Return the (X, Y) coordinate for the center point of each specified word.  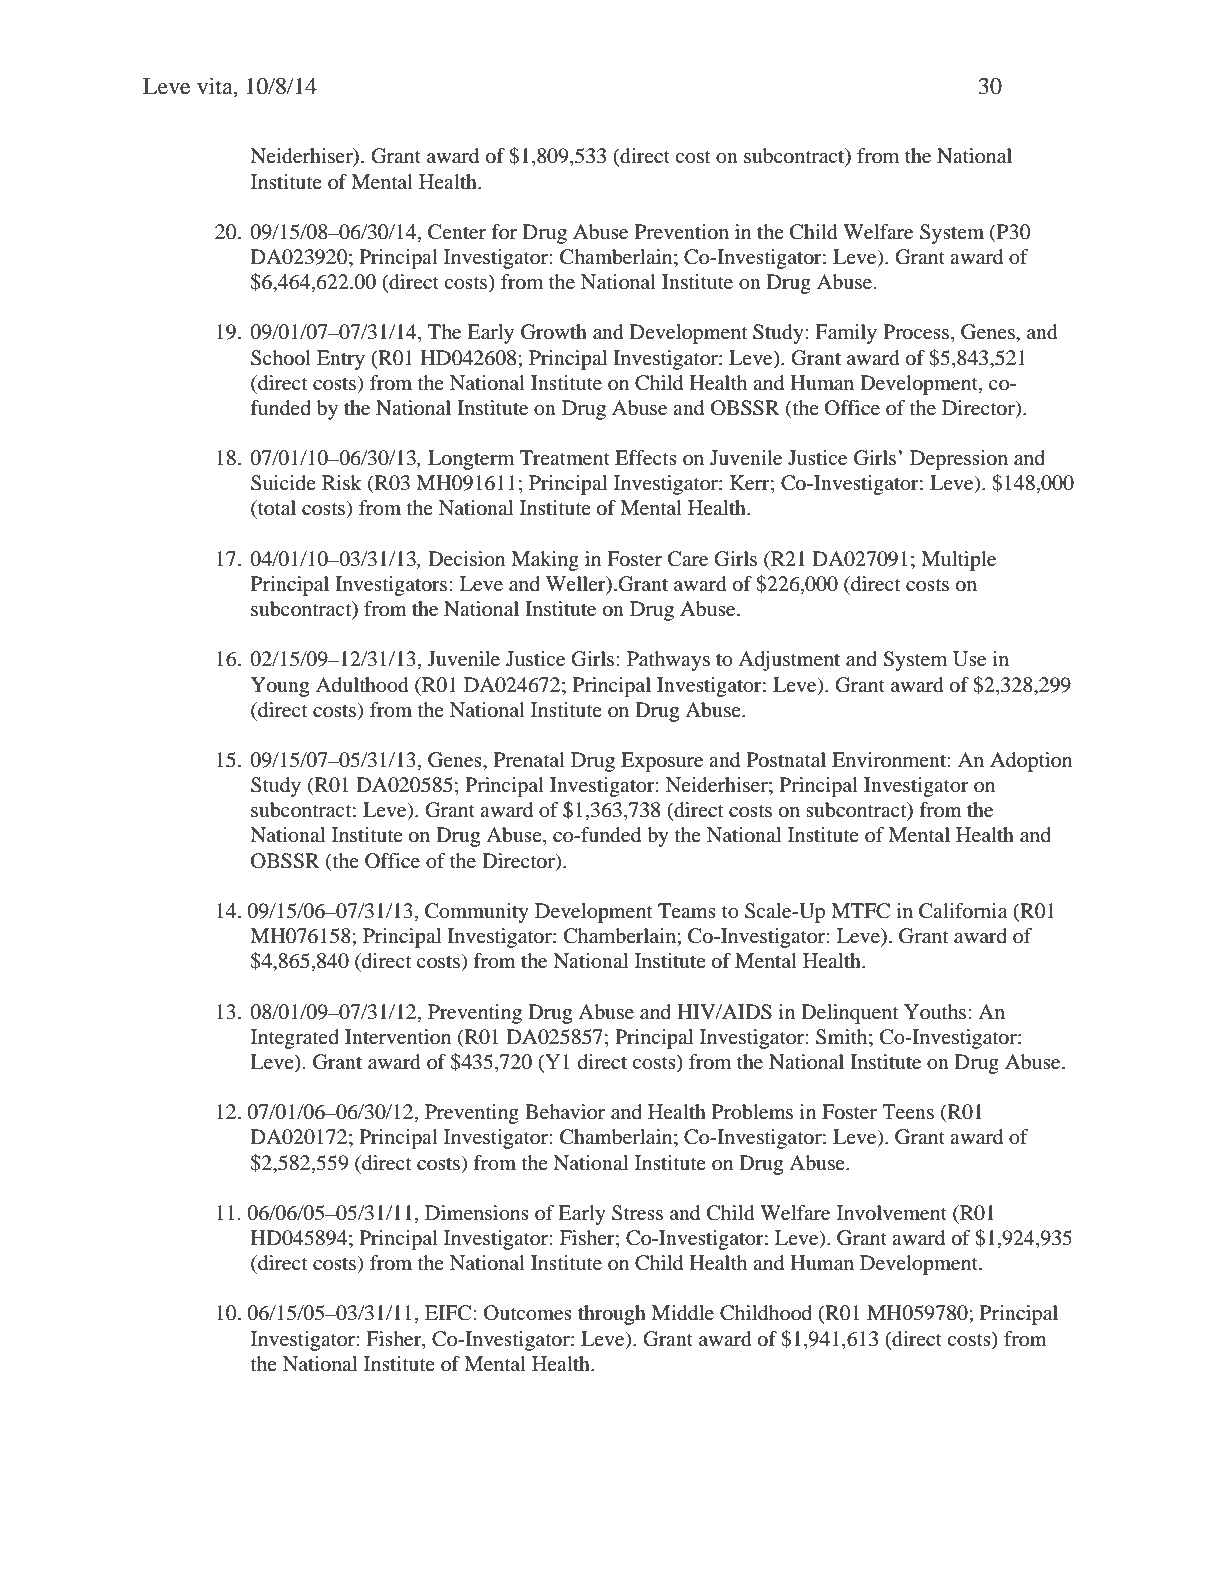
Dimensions (477, 1213)
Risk (342, 482)
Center (457, 232)
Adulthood (362, 685)
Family (846, 334)
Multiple (958, 561)
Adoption (1031, 762)
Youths (936, 1011)
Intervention (398, 1037)
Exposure (662, 762)
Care (688, 559)
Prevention (682, 232)
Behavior (565, 1112)
